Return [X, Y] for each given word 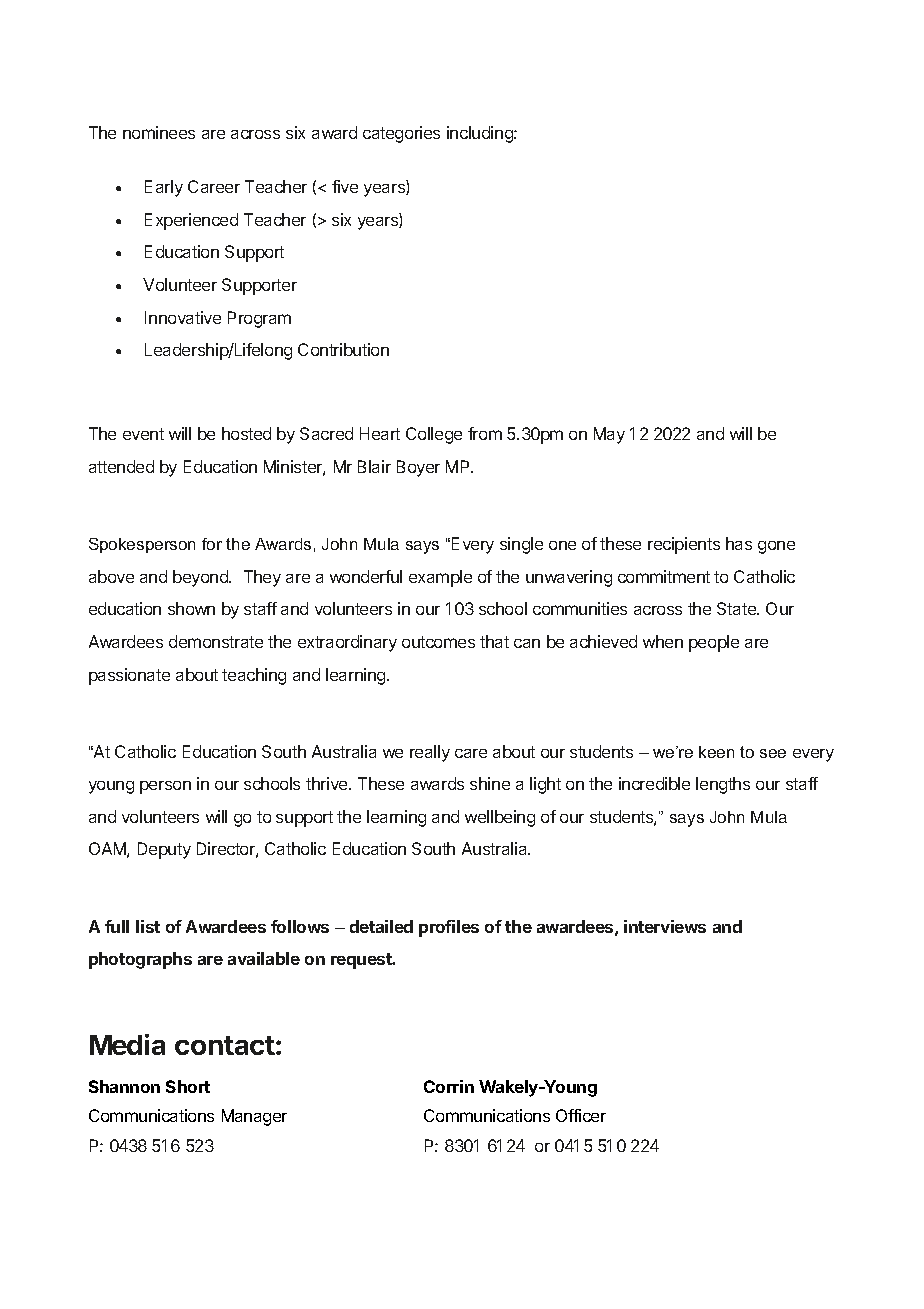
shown [191, 608]
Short [188, 1086]
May [609, 435]
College [434, 435]
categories [401, 134]
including [481, 134]
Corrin [449, 1086]
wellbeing [500, 818]
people [714, 643]
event [143, 434]
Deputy [164, 850]
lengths [723, 785]
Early [164, 188]
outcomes [438, 642]
